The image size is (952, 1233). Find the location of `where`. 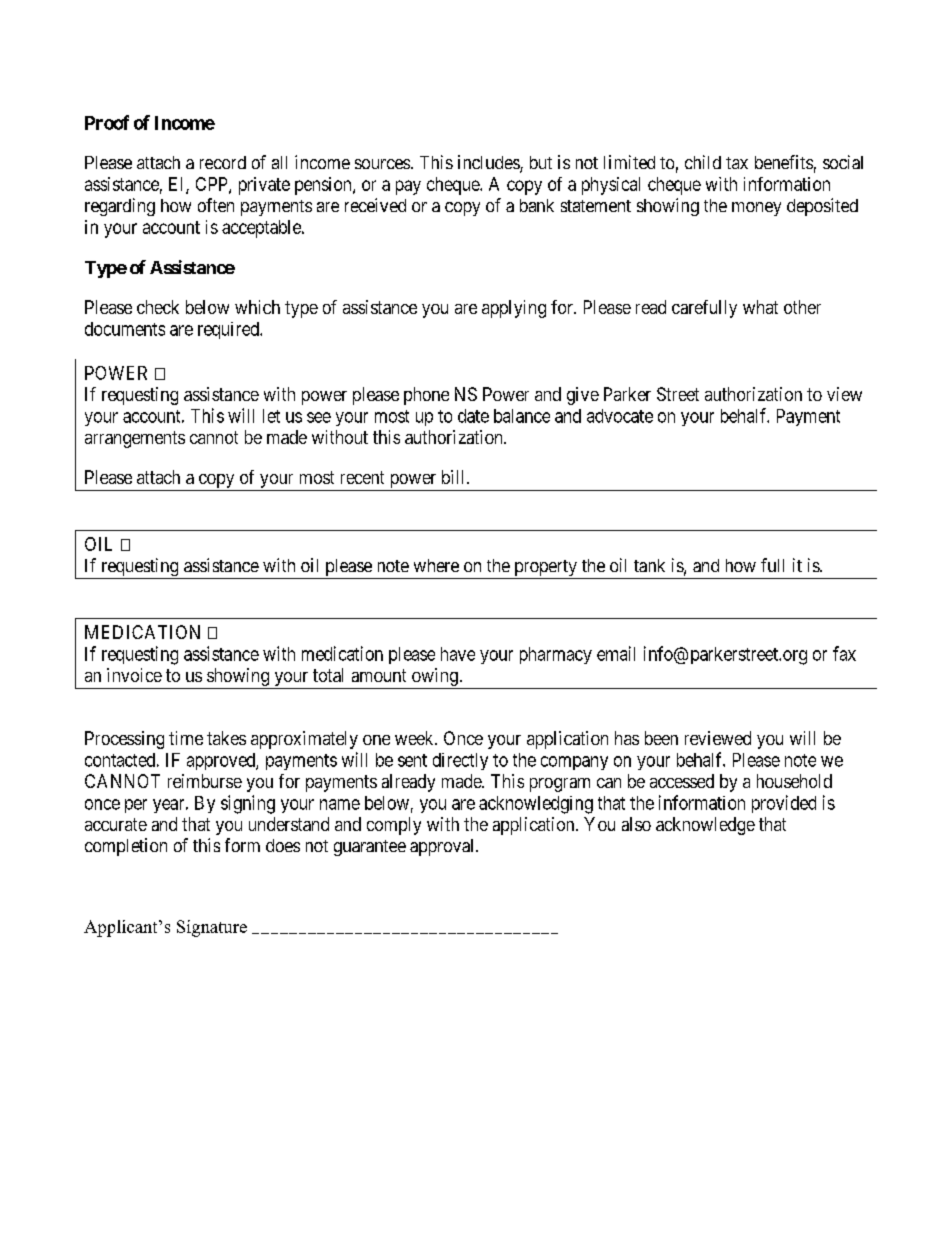

where is located at coordinates (436, 565).
